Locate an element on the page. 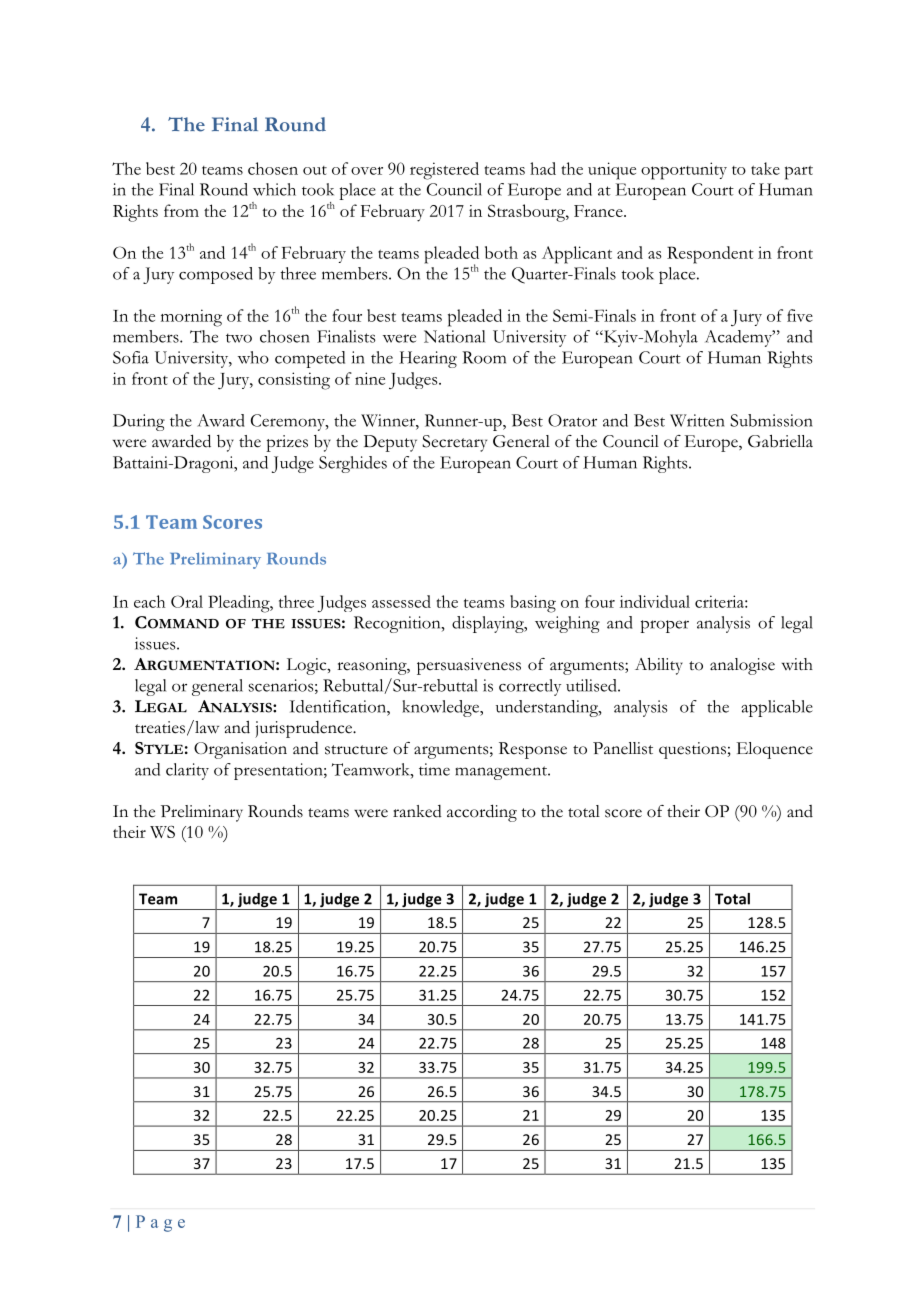 The image size is (924, 1308). from is located at coordinates (181, 210).
